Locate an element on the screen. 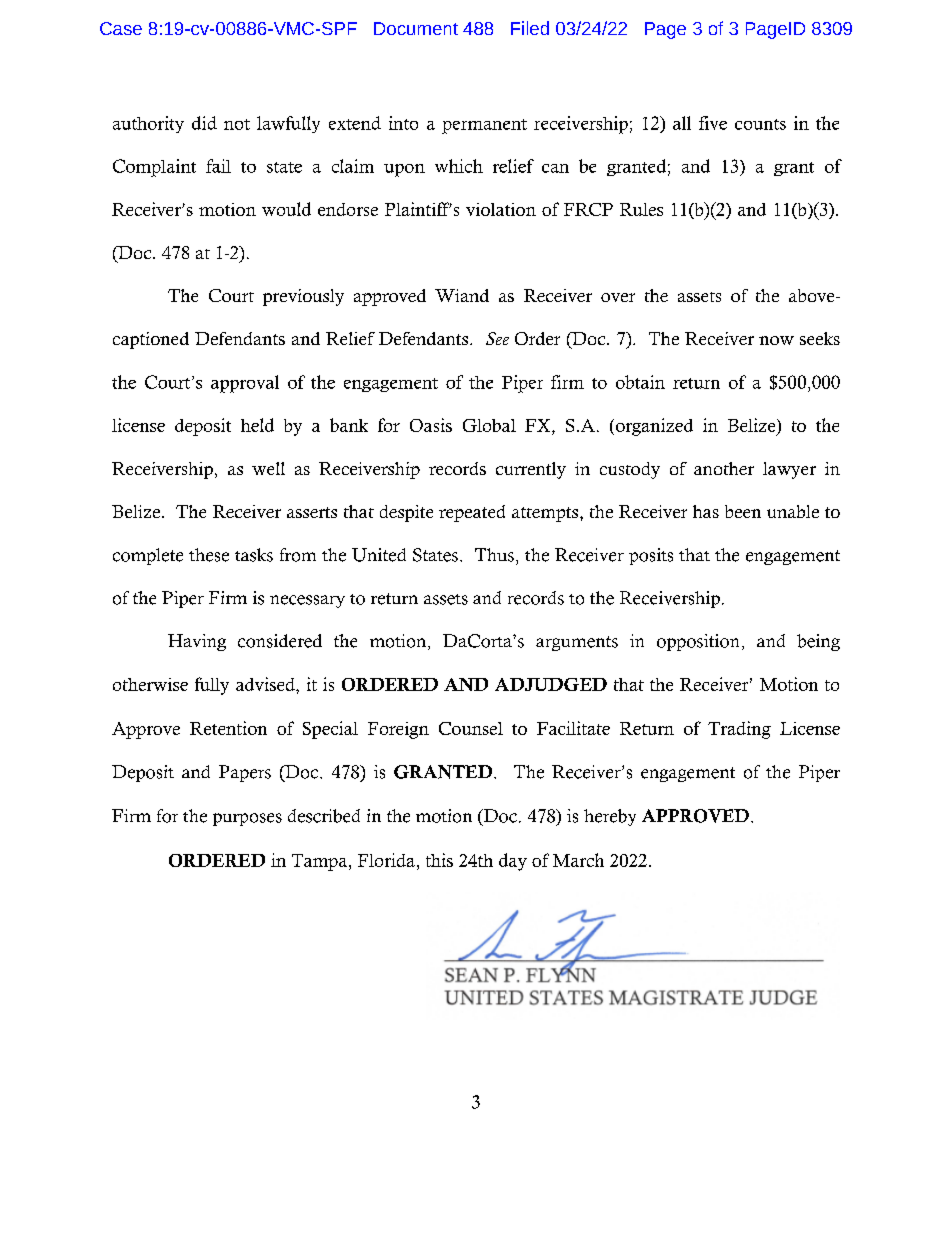 The image size is (952, 1233). another is located at coordinates (724, 468).
